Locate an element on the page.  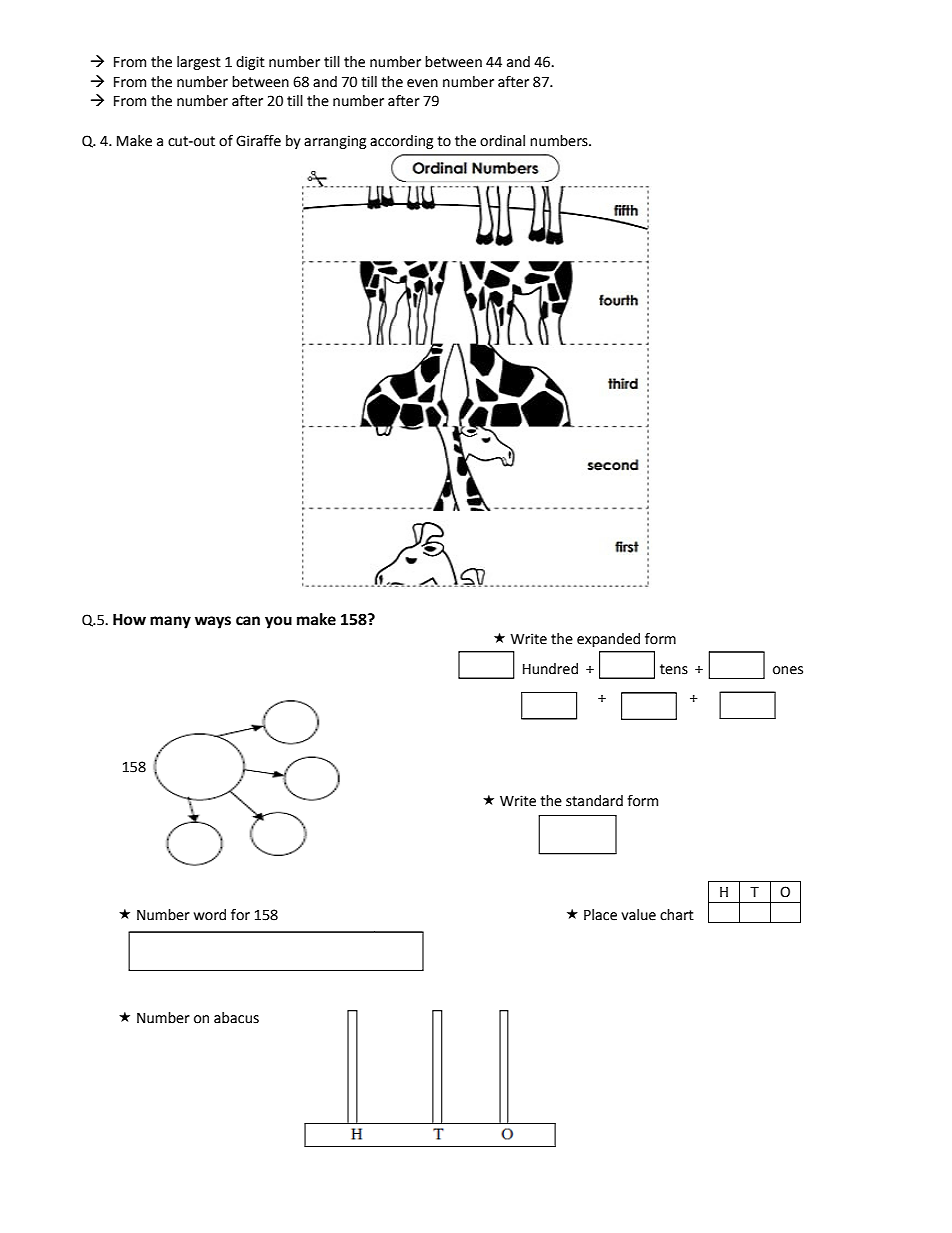
chart is located at coordinates (677, 915).
